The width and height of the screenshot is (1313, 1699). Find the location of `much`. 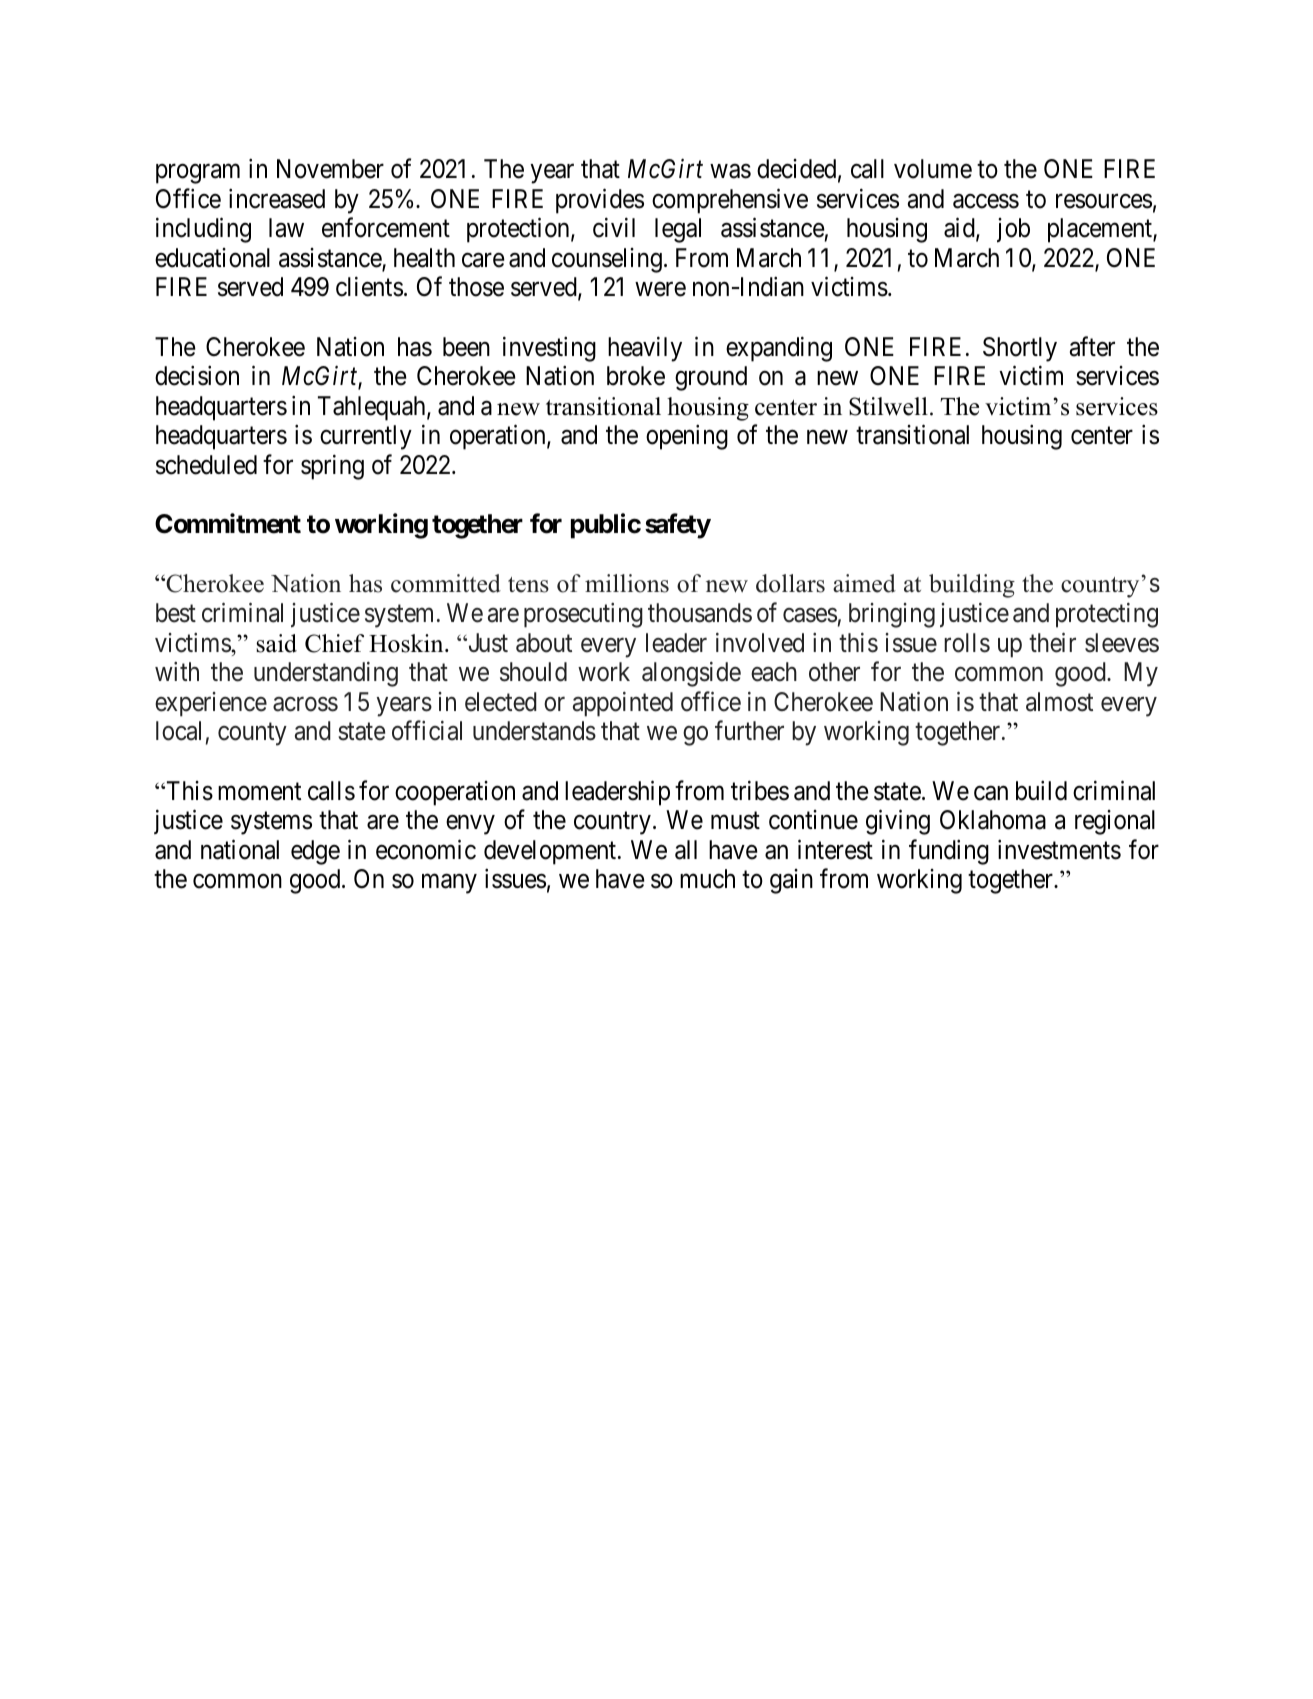

much is located at coordinates (707, 879).
